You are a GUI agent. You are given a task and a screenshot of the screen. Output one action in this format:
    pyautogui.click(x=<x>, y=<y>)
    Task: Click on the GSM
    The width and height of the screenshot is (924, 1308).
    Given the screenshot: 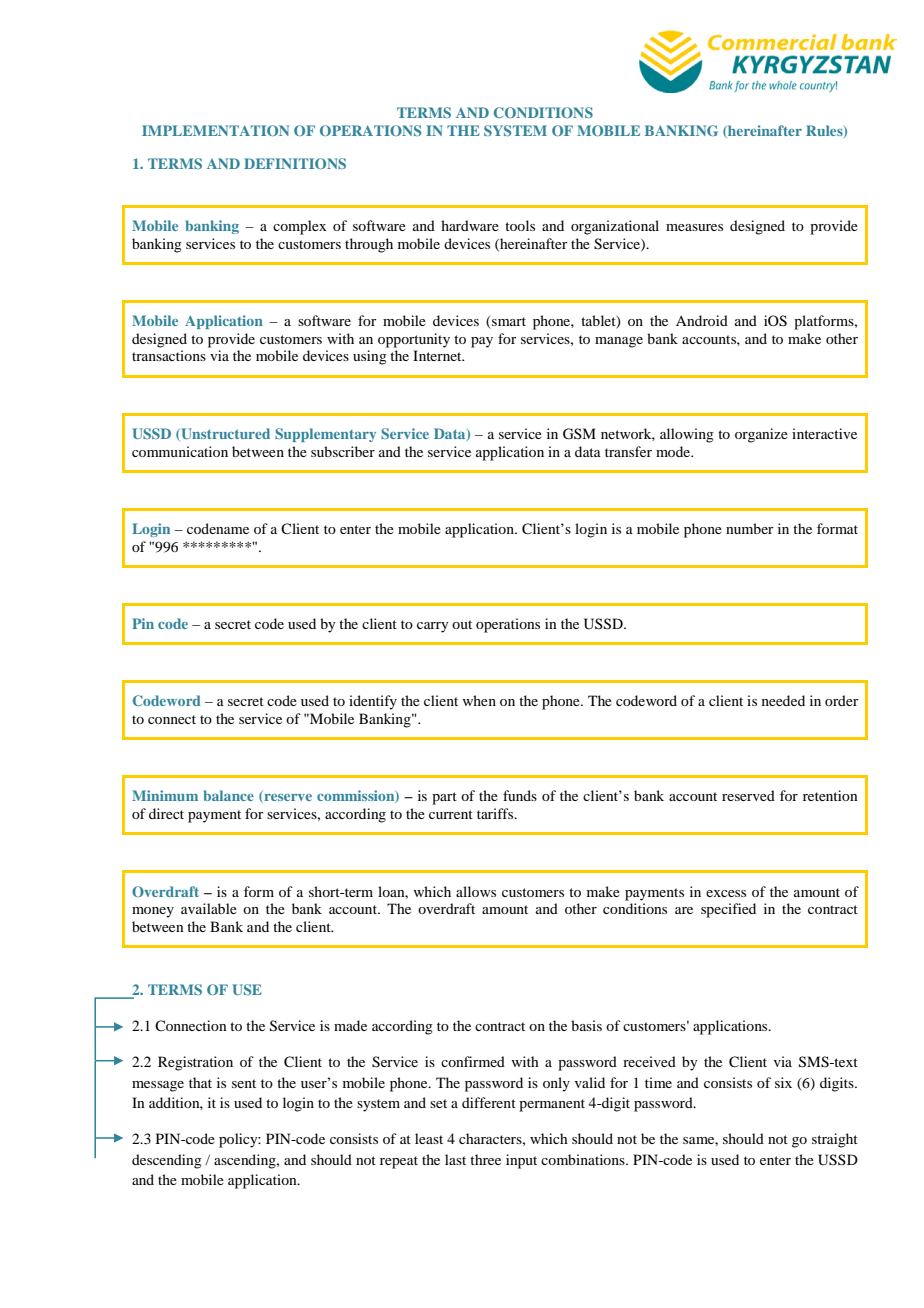 What is the action you would take?
    pyautogui.click(x=579, y=434)
